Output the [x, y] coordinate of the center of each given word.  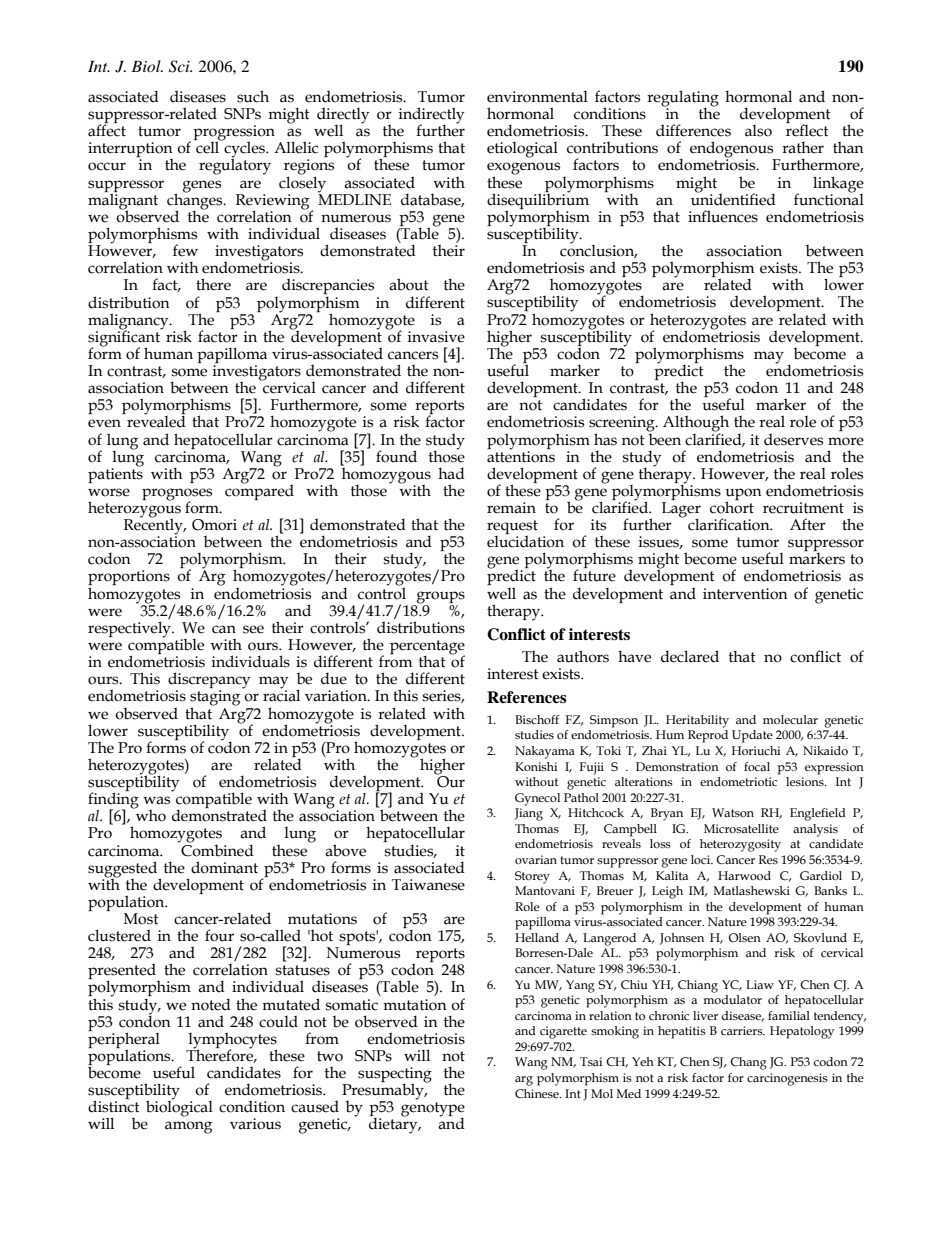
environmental [537, 97]
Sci [180, 66]
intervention [745, 594]
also [758, 131]
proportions [129, 579]
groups [440, 598]
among [188, 1127]
